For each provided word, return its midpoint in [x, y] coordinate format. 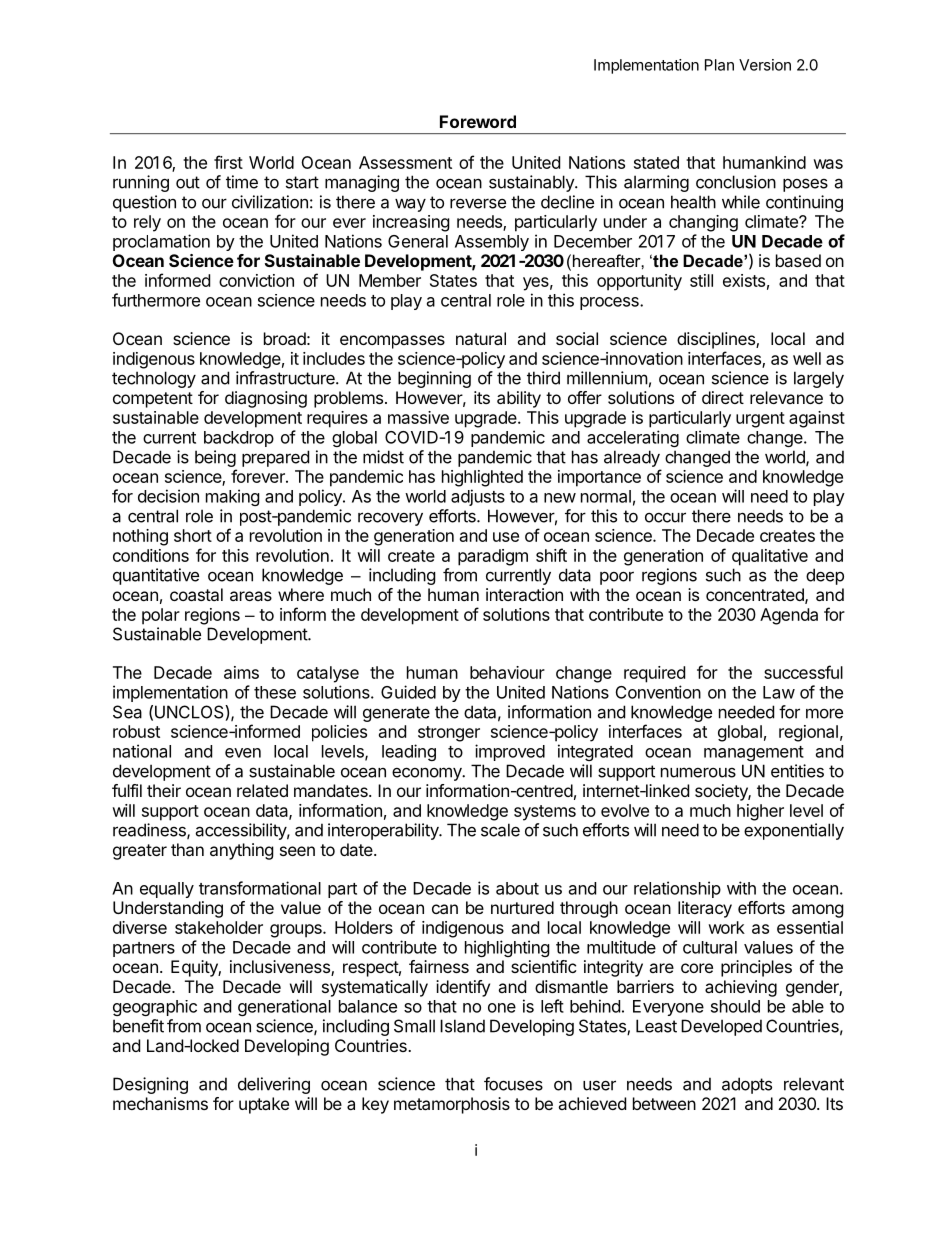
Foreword [478, 121]
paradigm [493, 557]
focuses [513, 1084]
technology [154, 379]
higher [760, 812]
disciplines [717, 340]
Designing [150, 1085]
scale [500, 830]
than [187, 849]
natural [481, 338]
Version [765, 65]
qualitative [770, 557]
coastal [196, 594]
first [228, 162]
